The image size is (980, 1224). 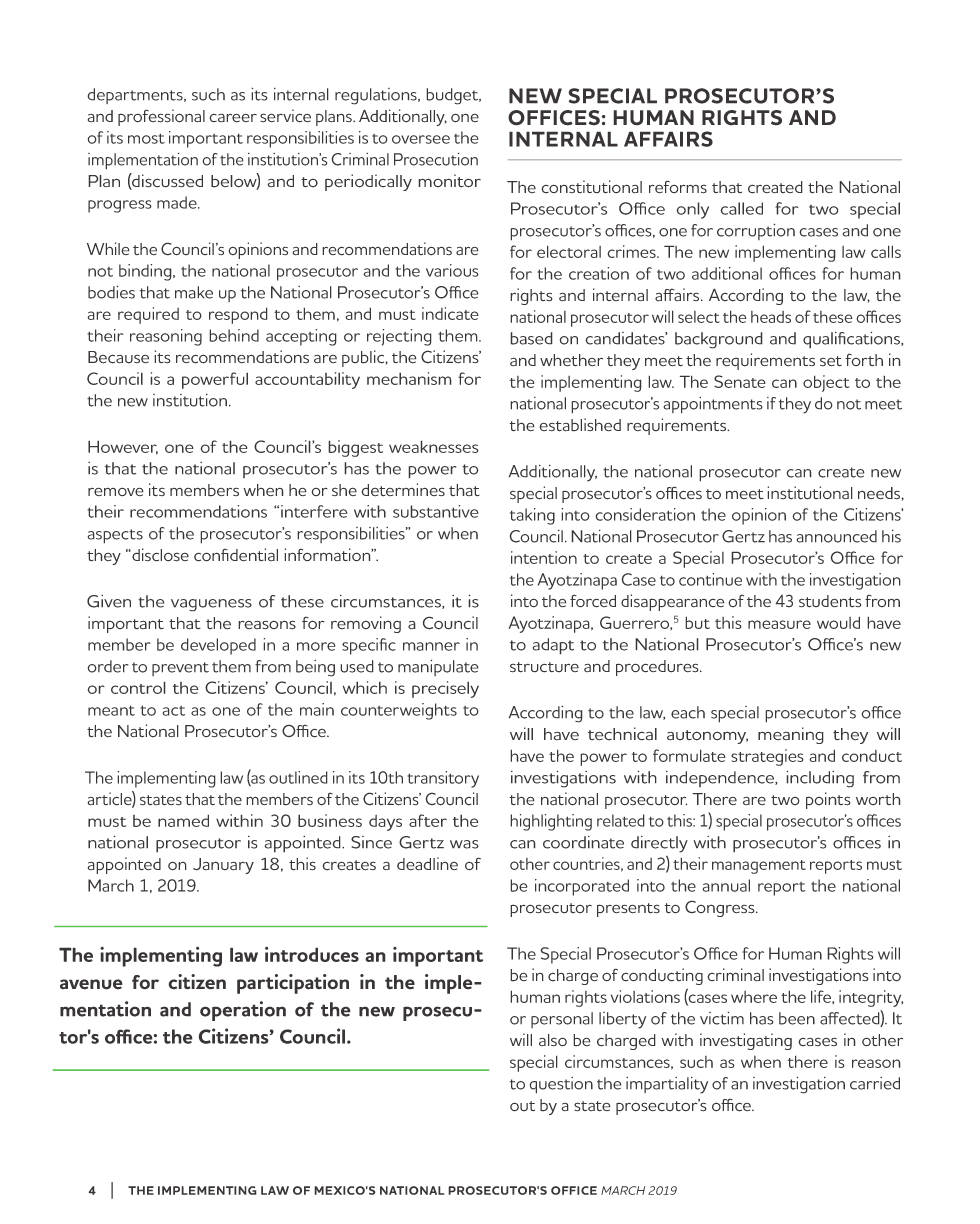 I want to click on also, so click(x=553, y=1040).
